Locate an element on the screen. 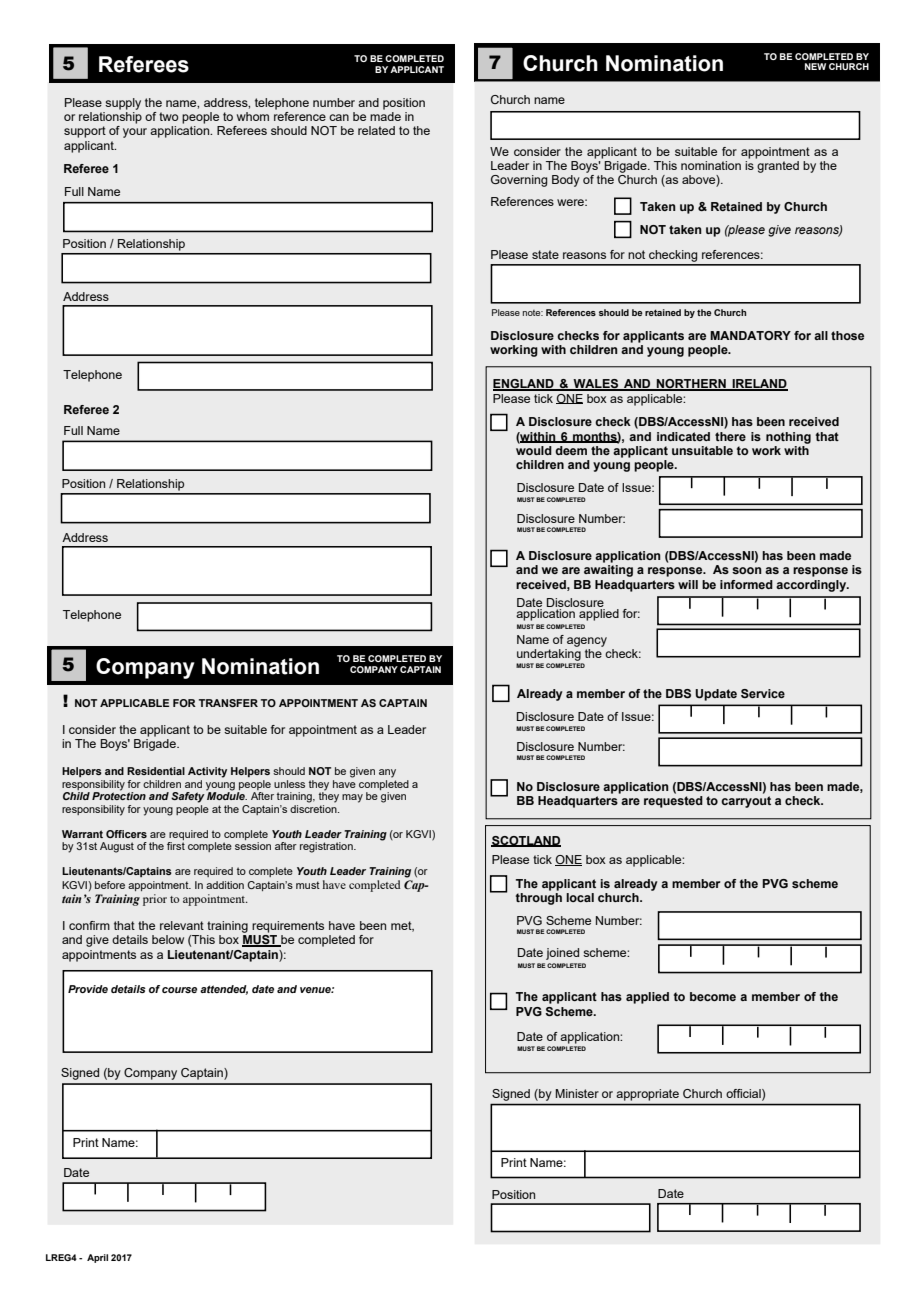 The height and width of the screenshot is (1308, 924). Service is located at coordinates (763, 693).
